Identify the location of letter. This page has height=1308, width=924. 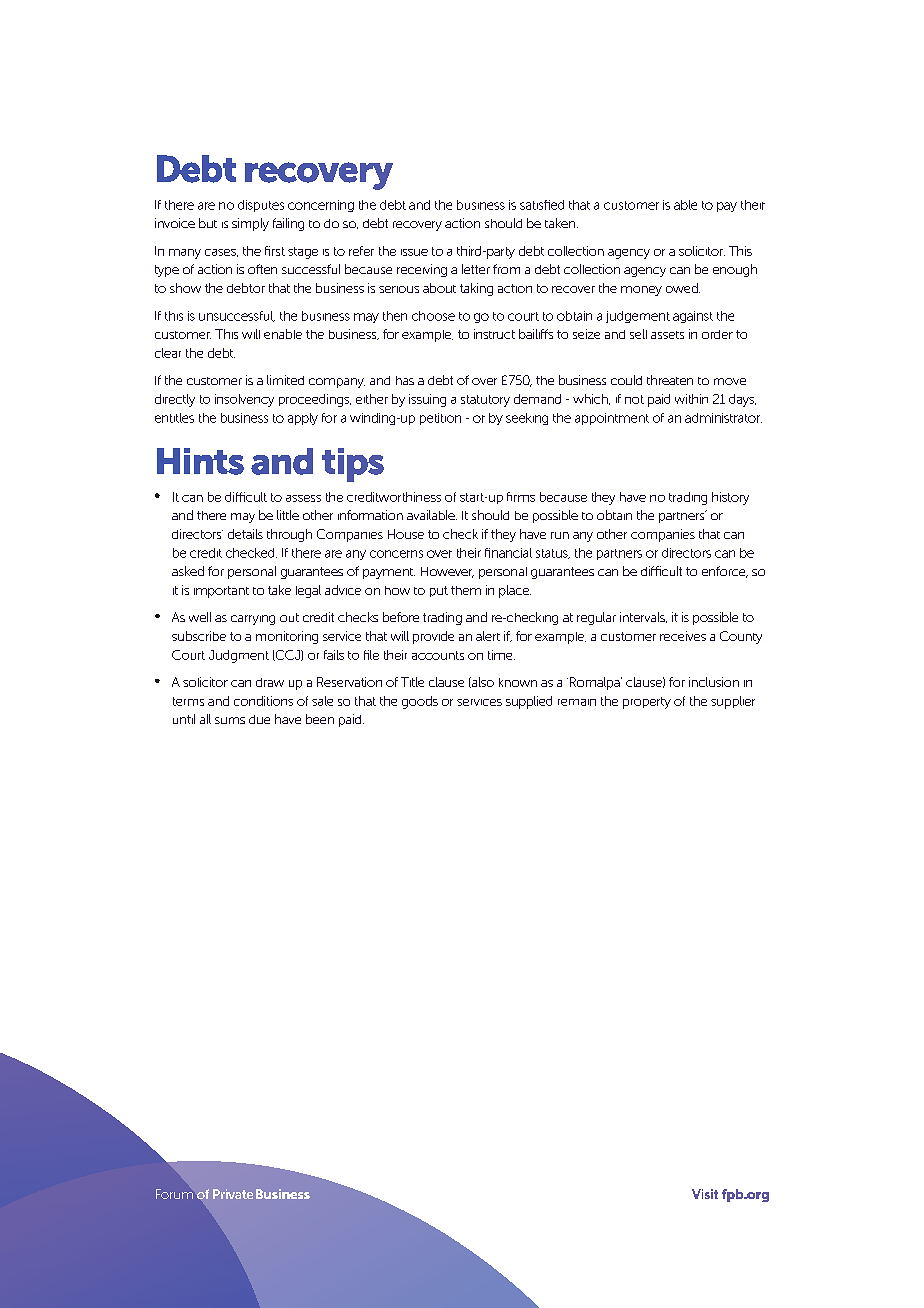
(476, 269).
